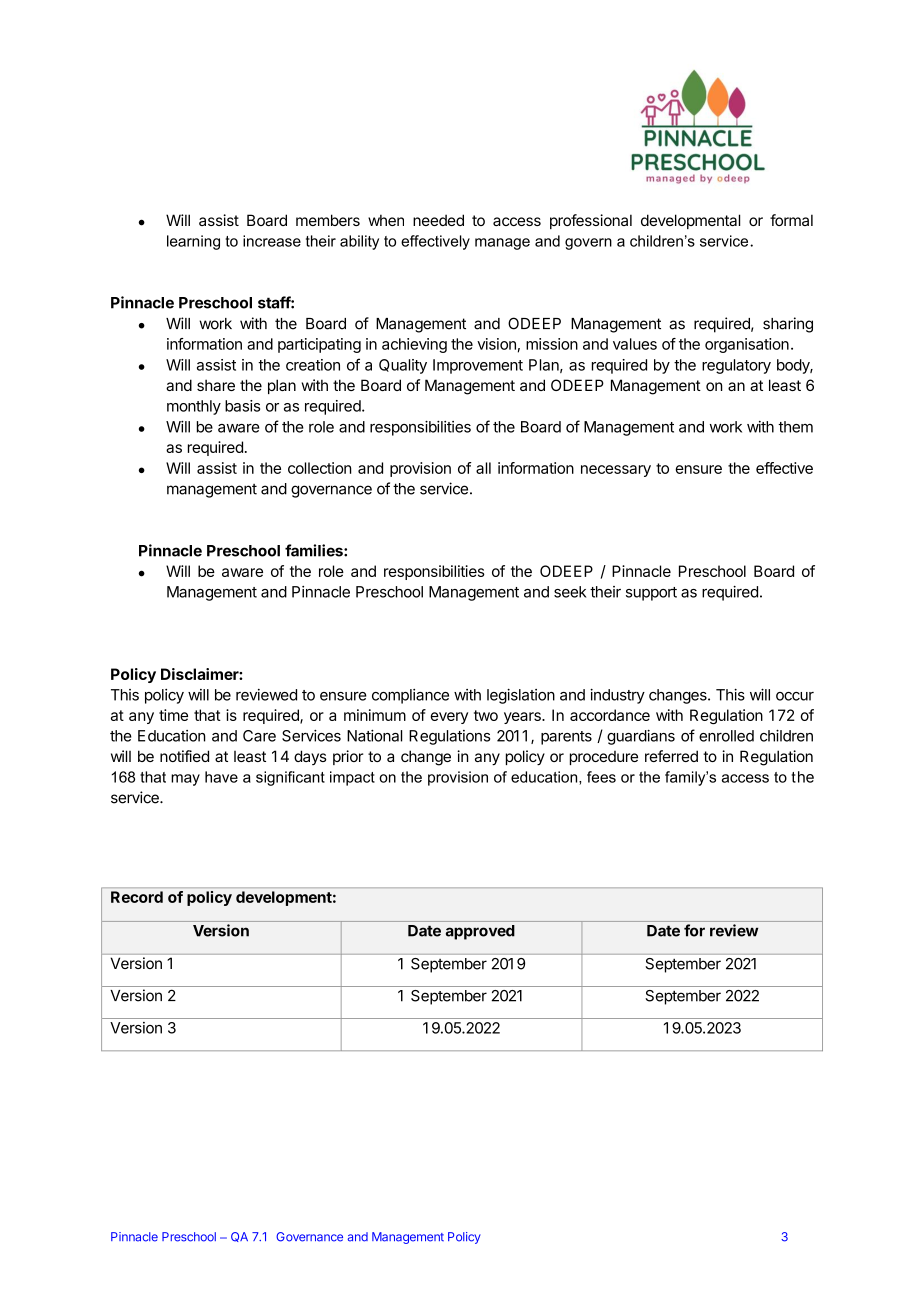  I want to click on fees, so click(601, 777).
